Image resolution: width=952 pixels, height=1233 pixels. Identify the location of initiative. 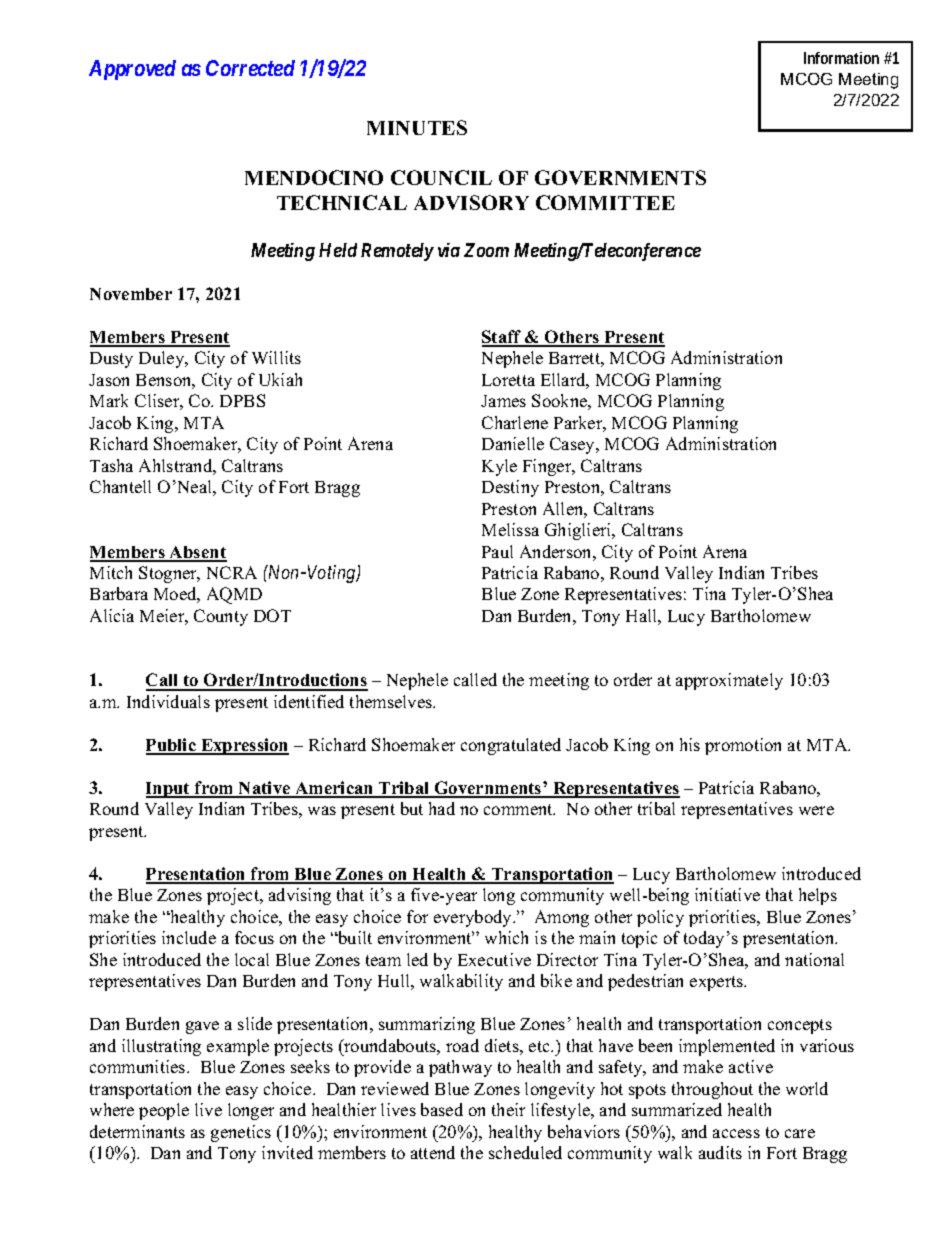
(727, 894).
